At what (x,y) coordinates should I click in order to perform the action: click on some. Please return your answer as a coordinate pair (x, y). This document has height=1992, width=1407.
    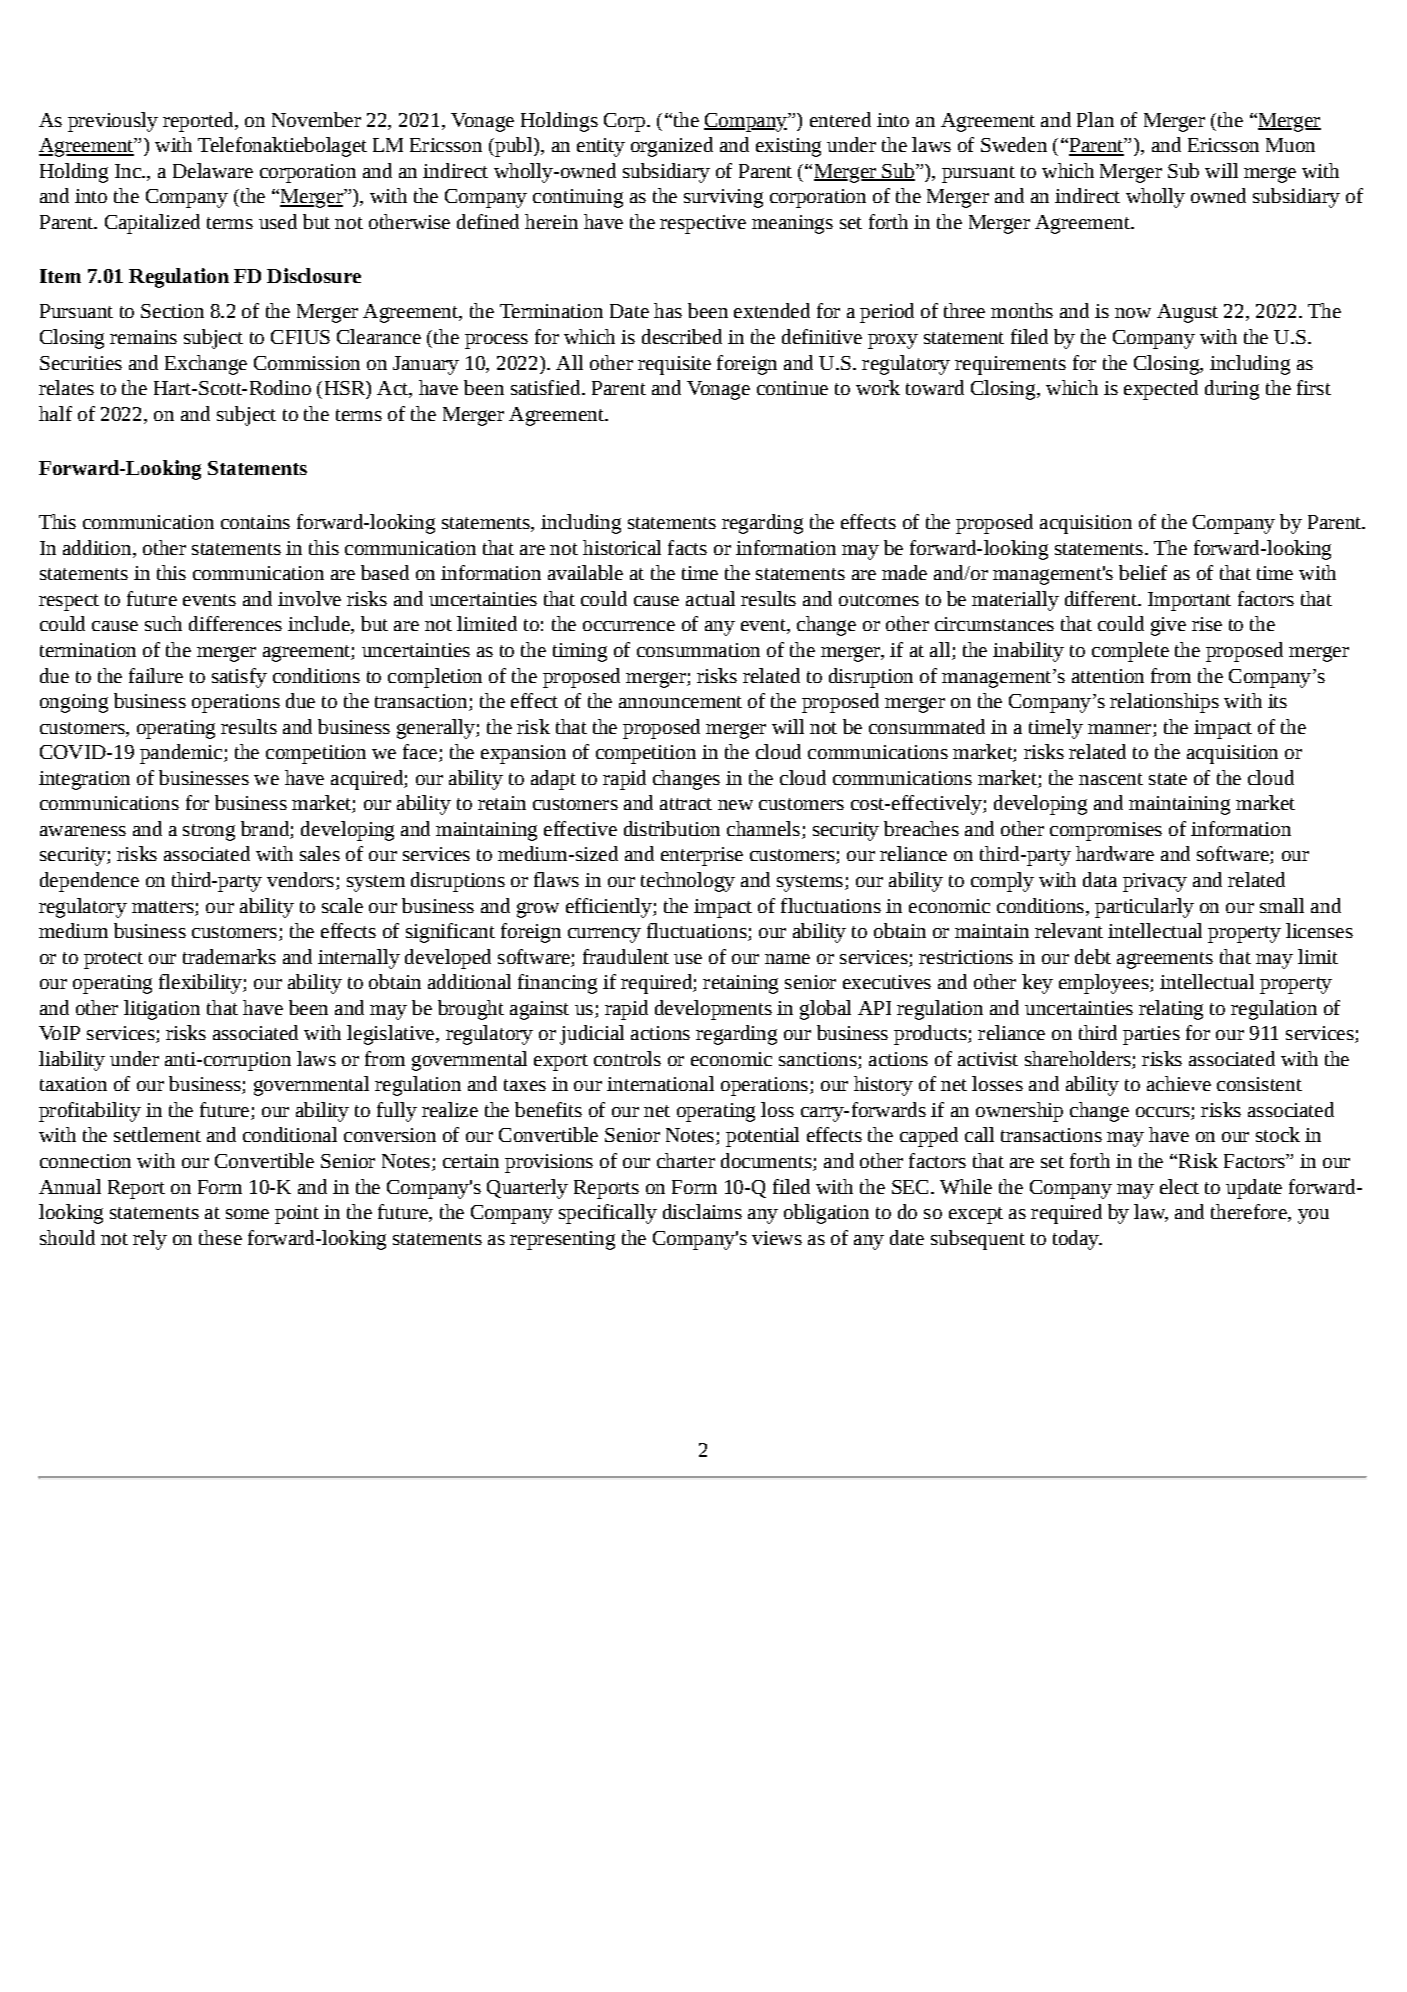
    Looking at the image, I should click on (247, 1214).
